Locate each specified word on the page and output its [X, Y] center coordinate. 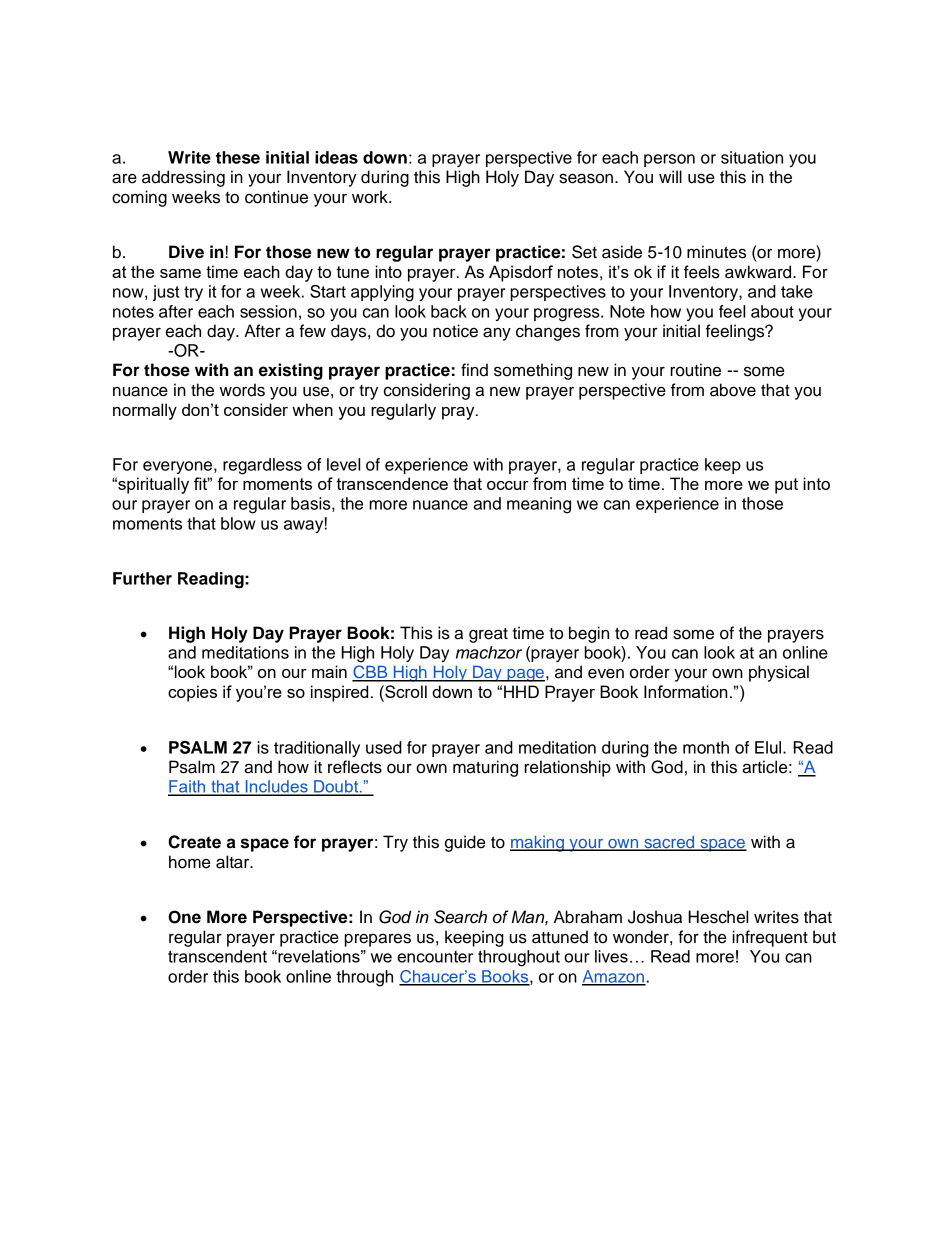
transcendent [217, 956]
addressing [183, 178]
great [488, 635]
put [786, 486]
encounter [435, 957]
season [586, 178]
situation [752, 157]
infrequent [770, 938]
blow [238, 523]
